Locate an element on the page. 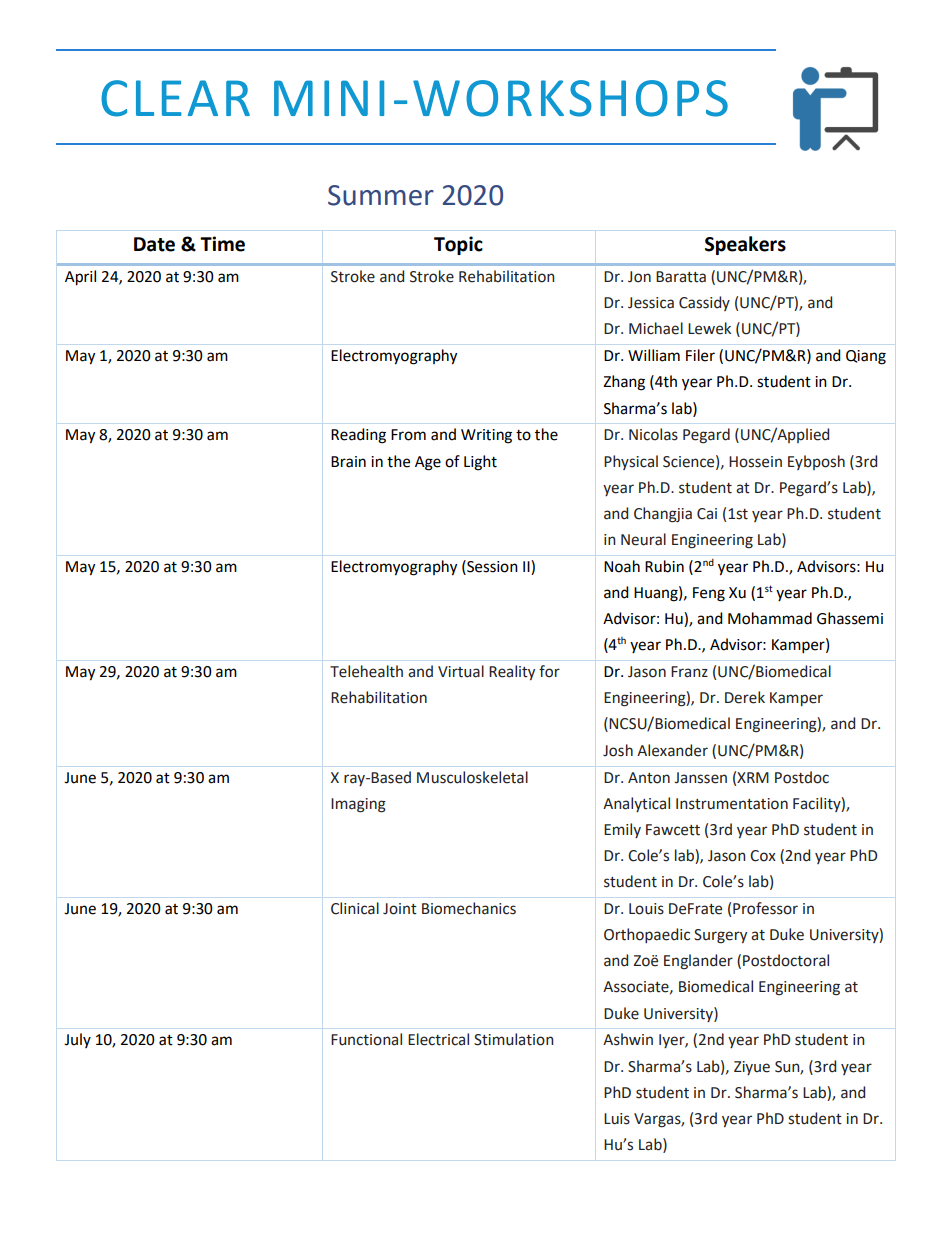 The image size is (952, 1233). Telehealth is located at coordinates (366, 671).
